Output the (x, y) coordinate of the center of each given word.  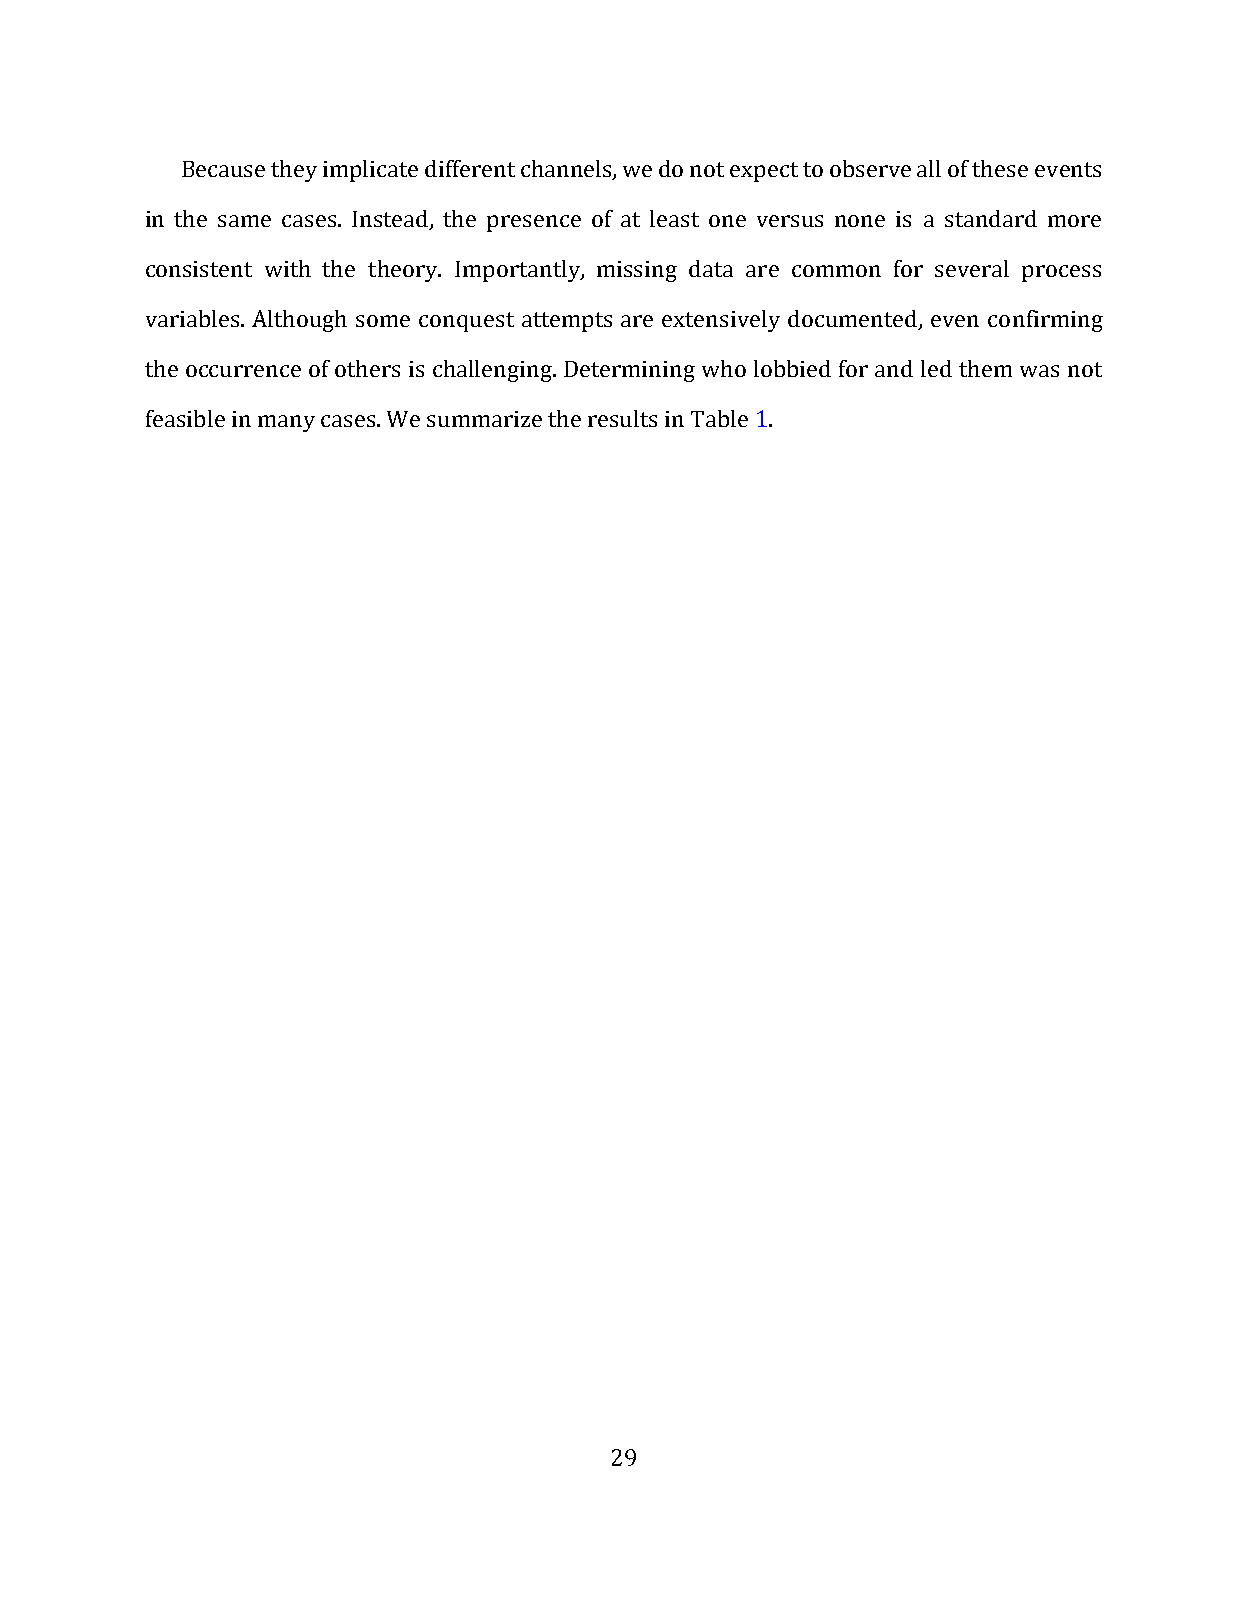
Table (719, 418)
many (286, 423)
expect (764, 172)
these (1000, 168)
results (622, 418)
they (294, 171)
